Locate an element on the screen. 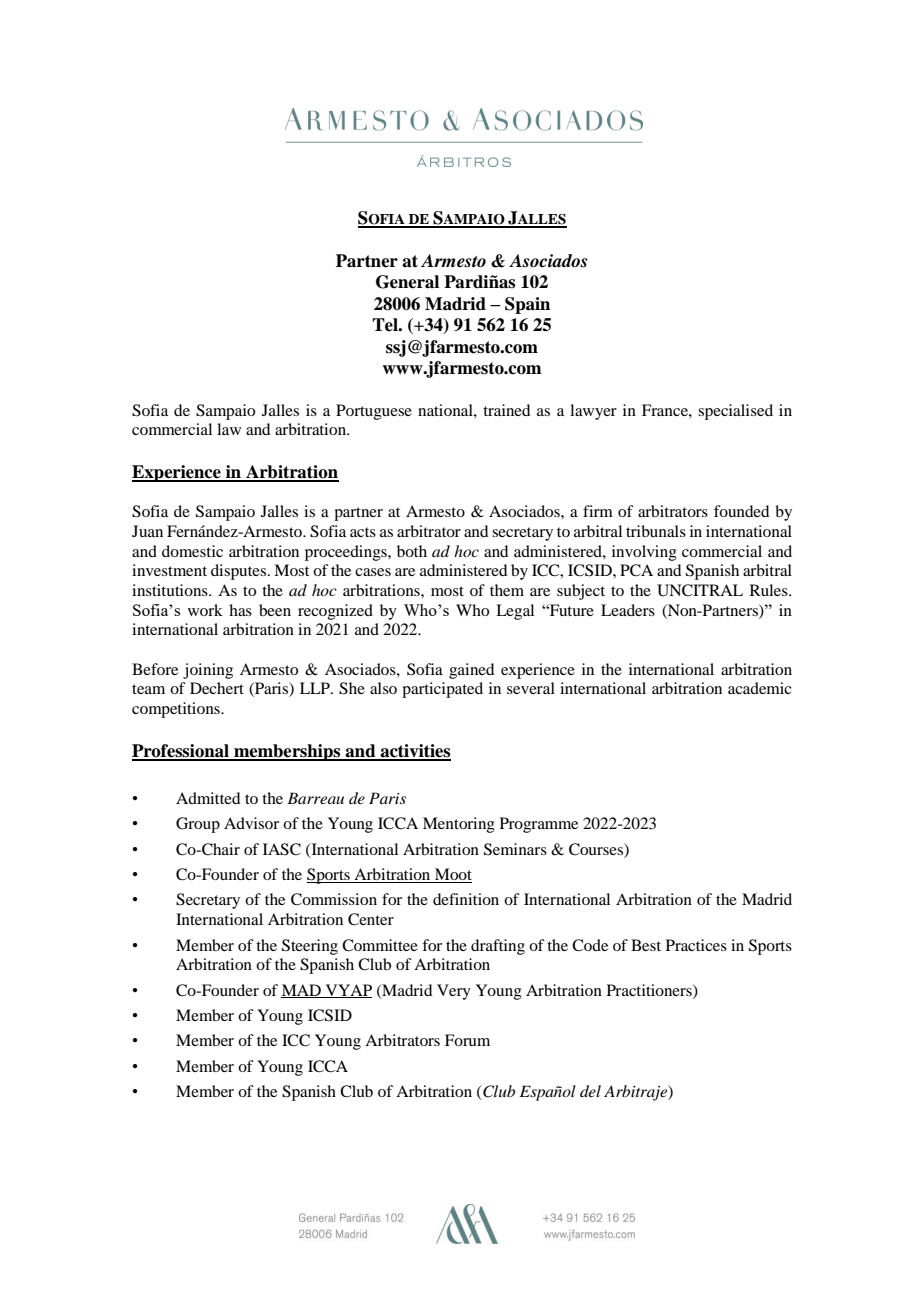  General is located at coordinates (407, 282).
